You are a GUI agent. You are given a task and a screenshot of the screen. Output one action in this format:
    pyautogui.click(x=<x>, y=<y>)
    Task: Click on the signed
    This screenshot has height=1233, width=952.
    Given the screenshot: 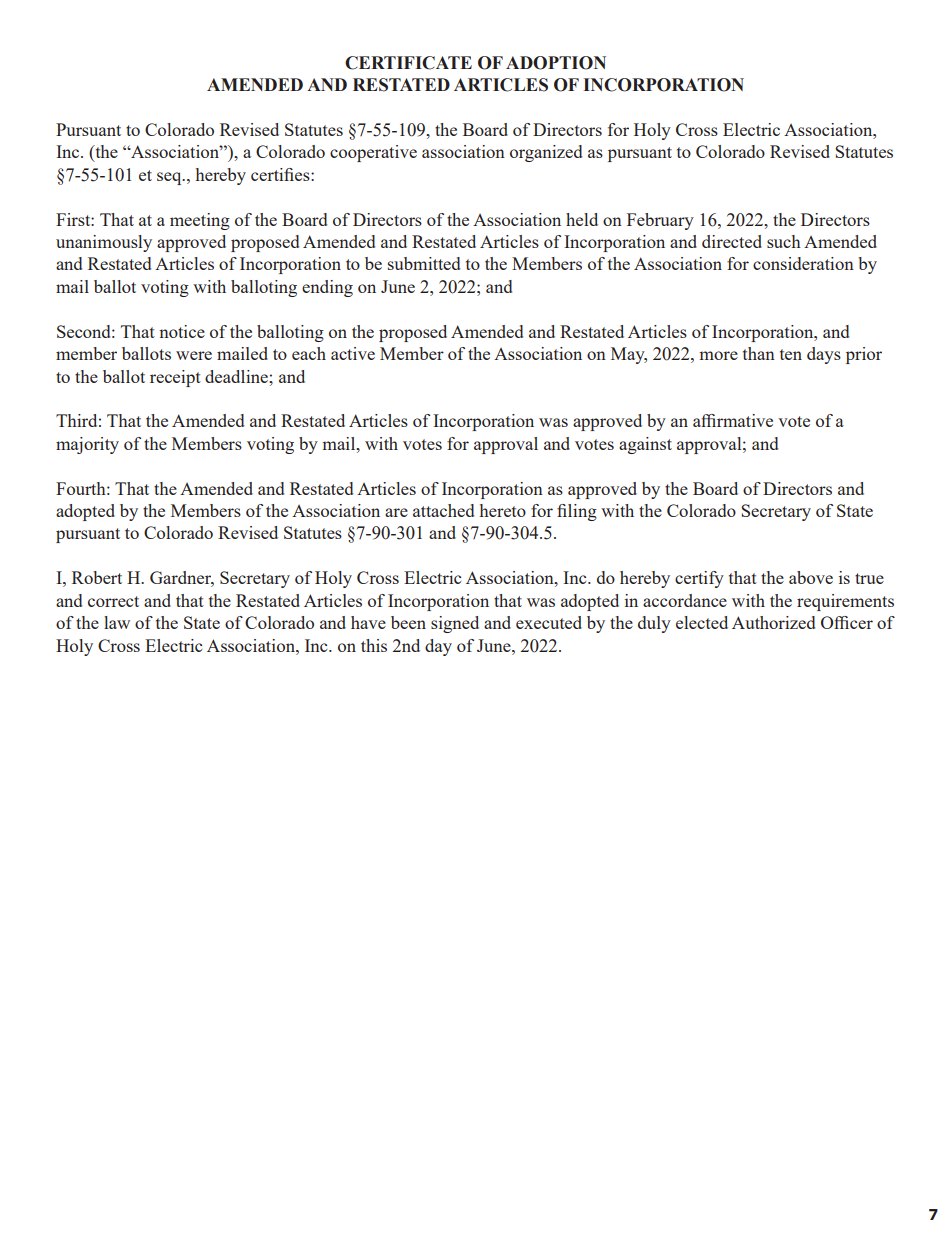 What is the action you would take?
    pyautogui.click(x=455, y=624)
